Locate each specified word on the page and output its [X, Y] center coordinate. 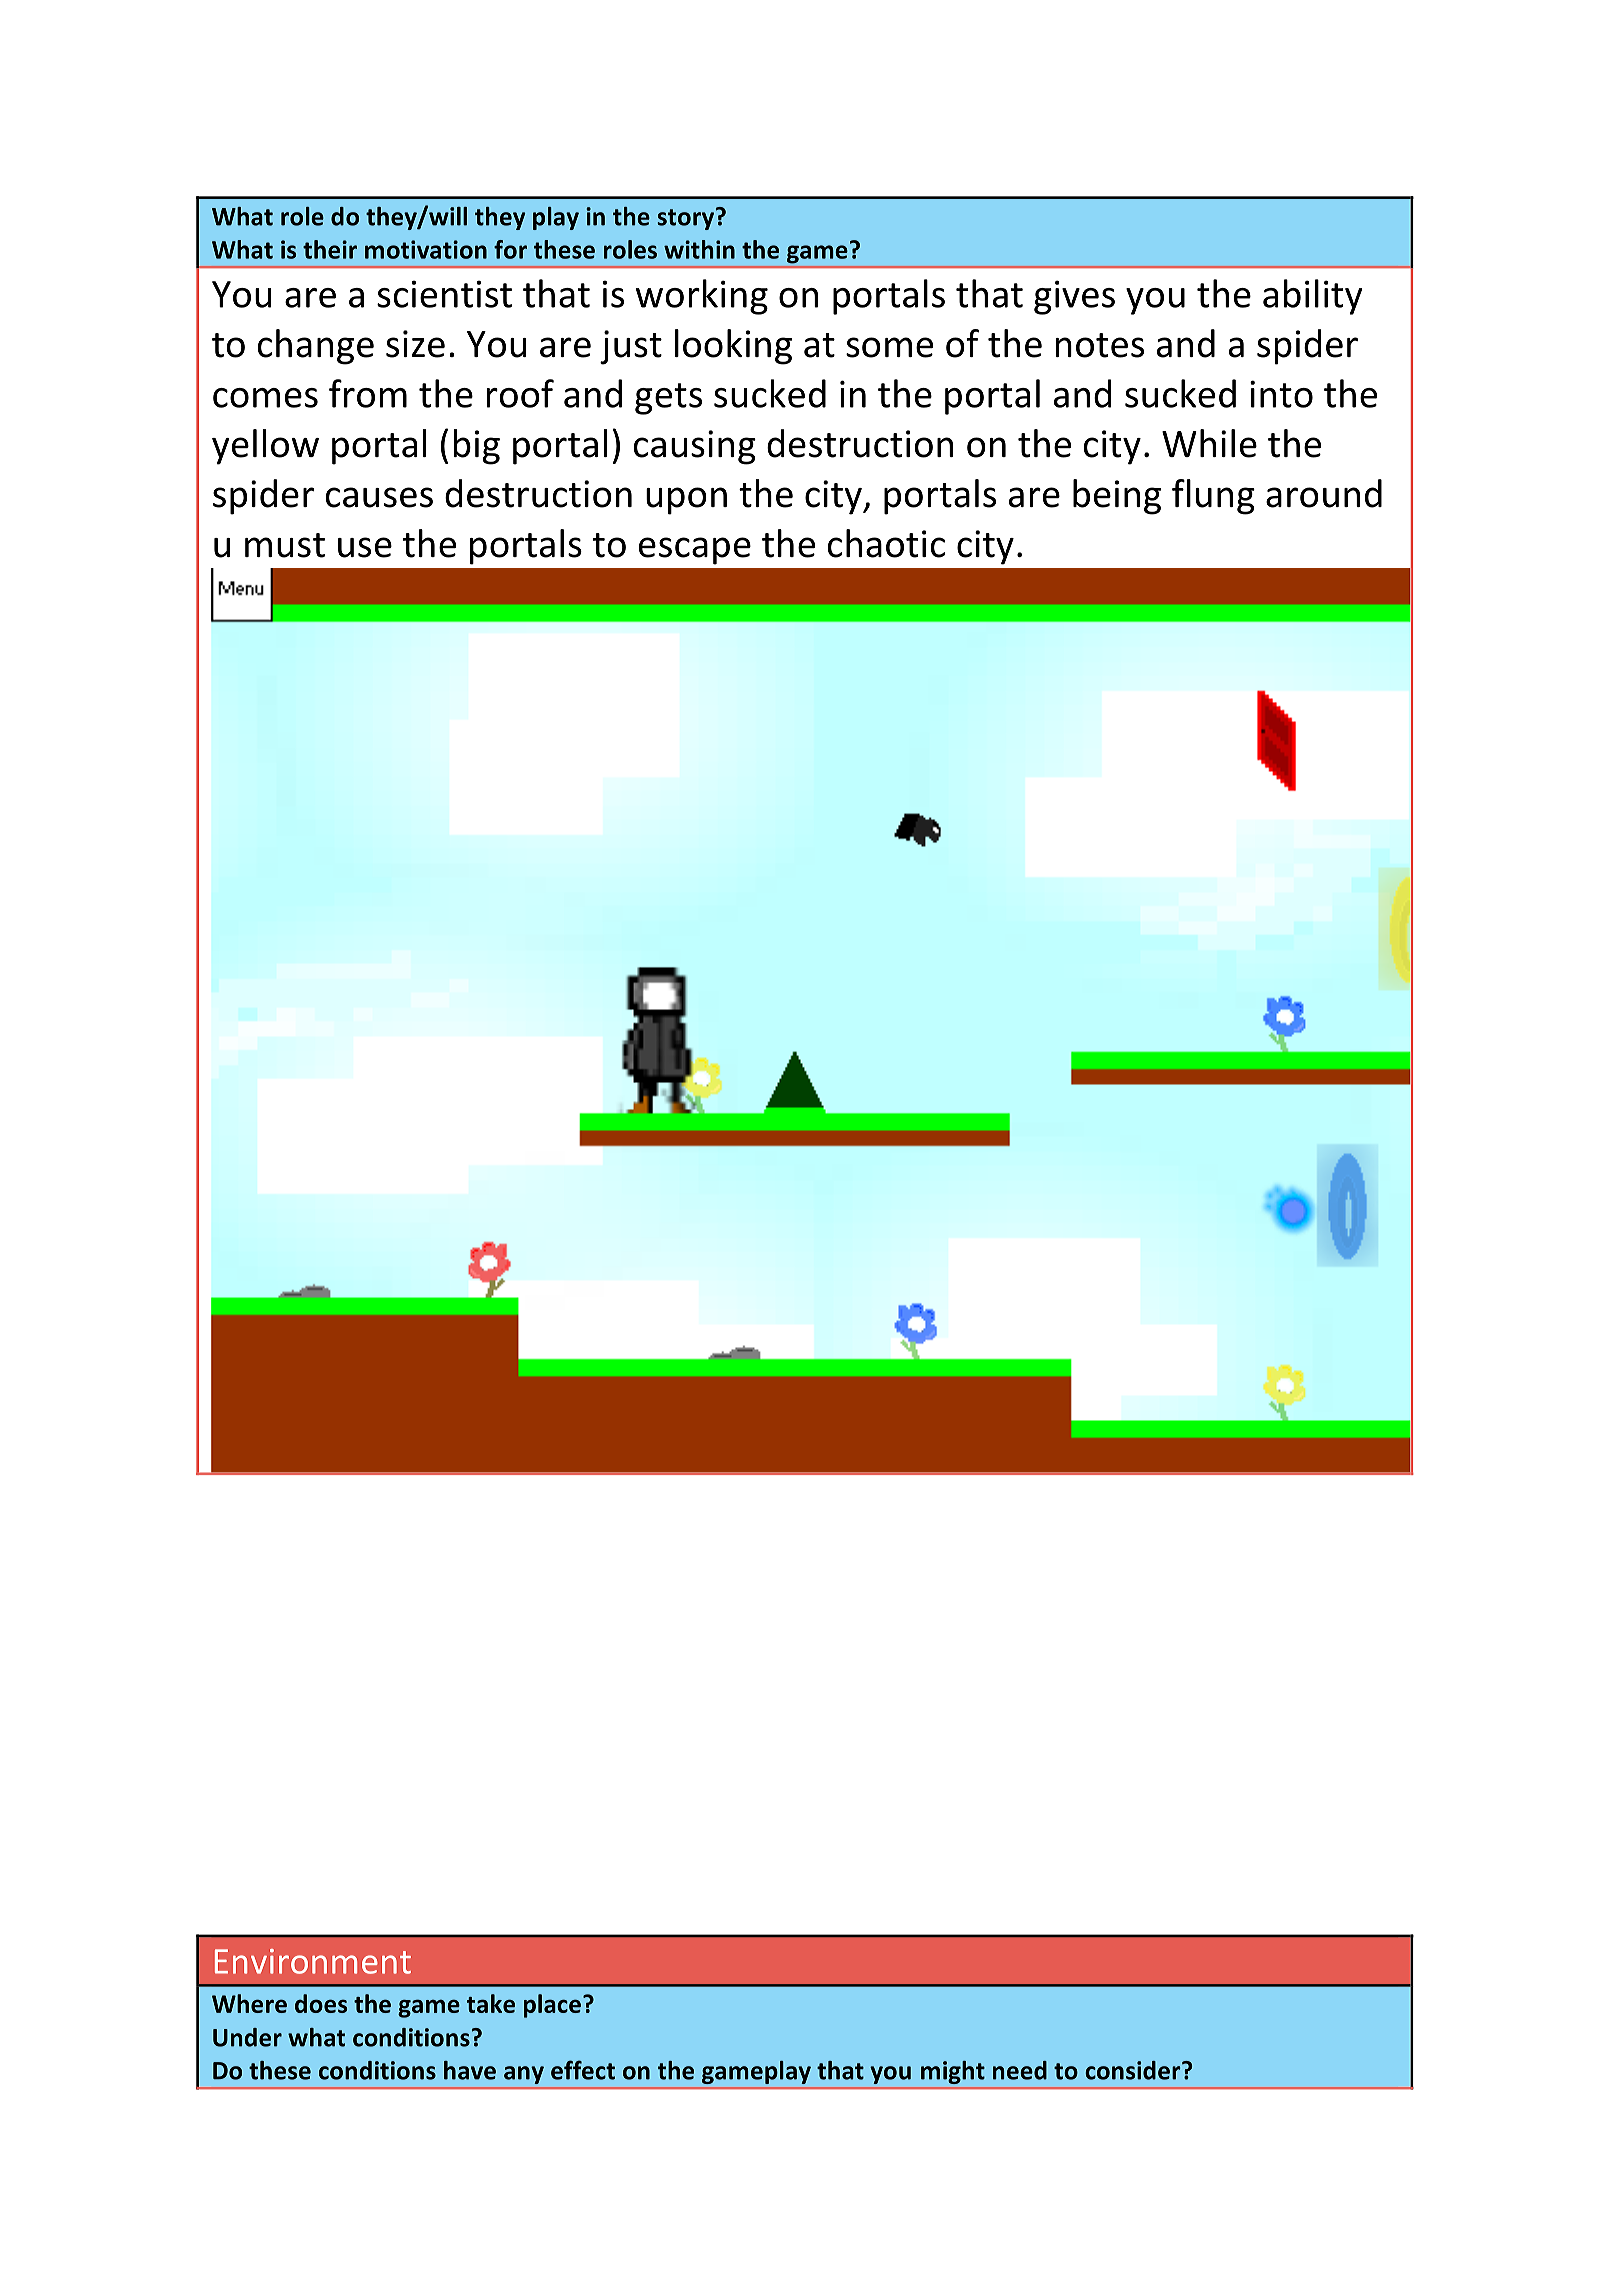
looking [733, 347]
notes [1100, 345]
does [321, 2003]
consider [1134, 2070]
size [415, 344]
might [952, 2072]
